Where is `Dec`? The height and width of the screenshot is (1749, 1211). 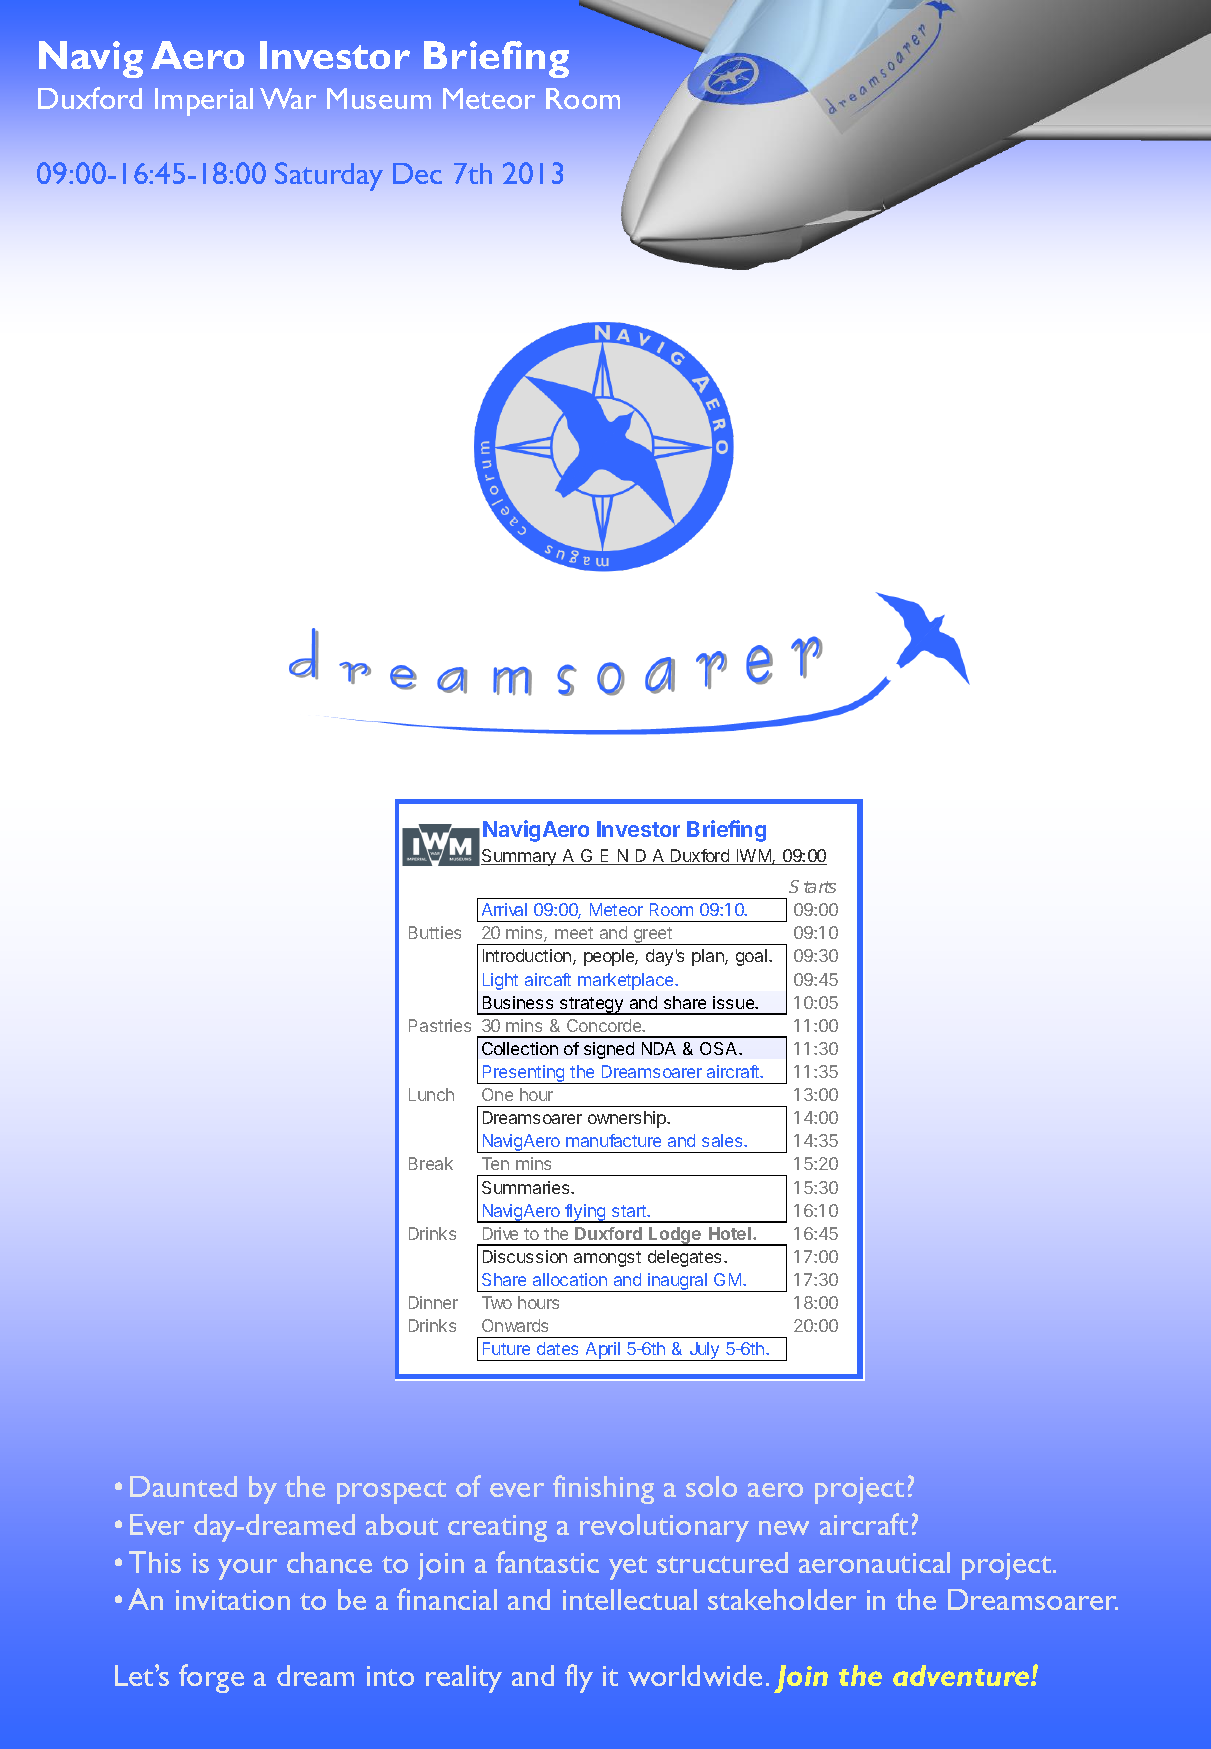
Dec is located at coordinates (417, 173).
